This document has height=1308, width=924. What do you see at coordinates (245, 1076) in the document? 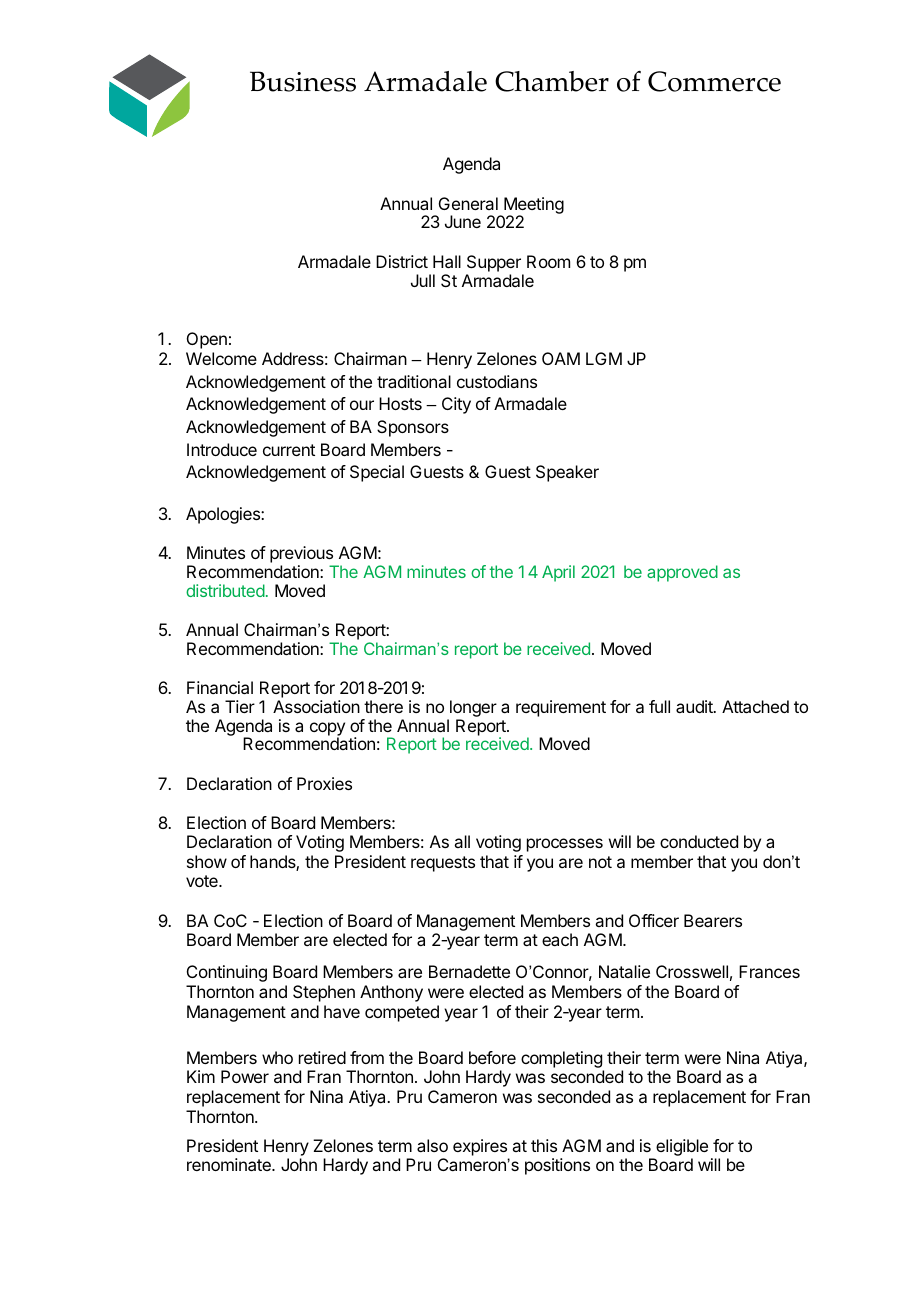
I see `Power` at bounding box center [245, 1076].
